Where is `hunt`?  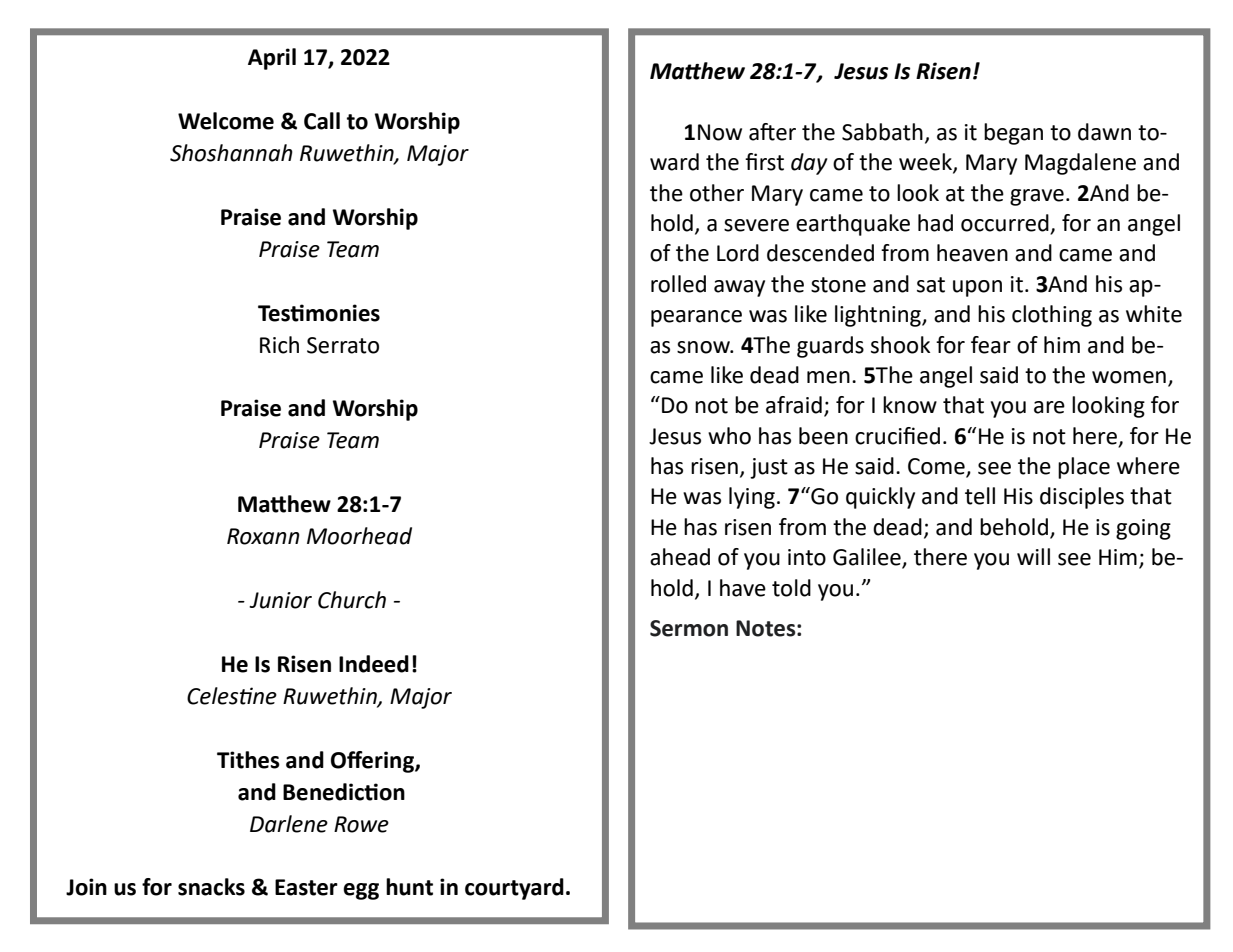
hunt is located at coordinates (409, 887).
